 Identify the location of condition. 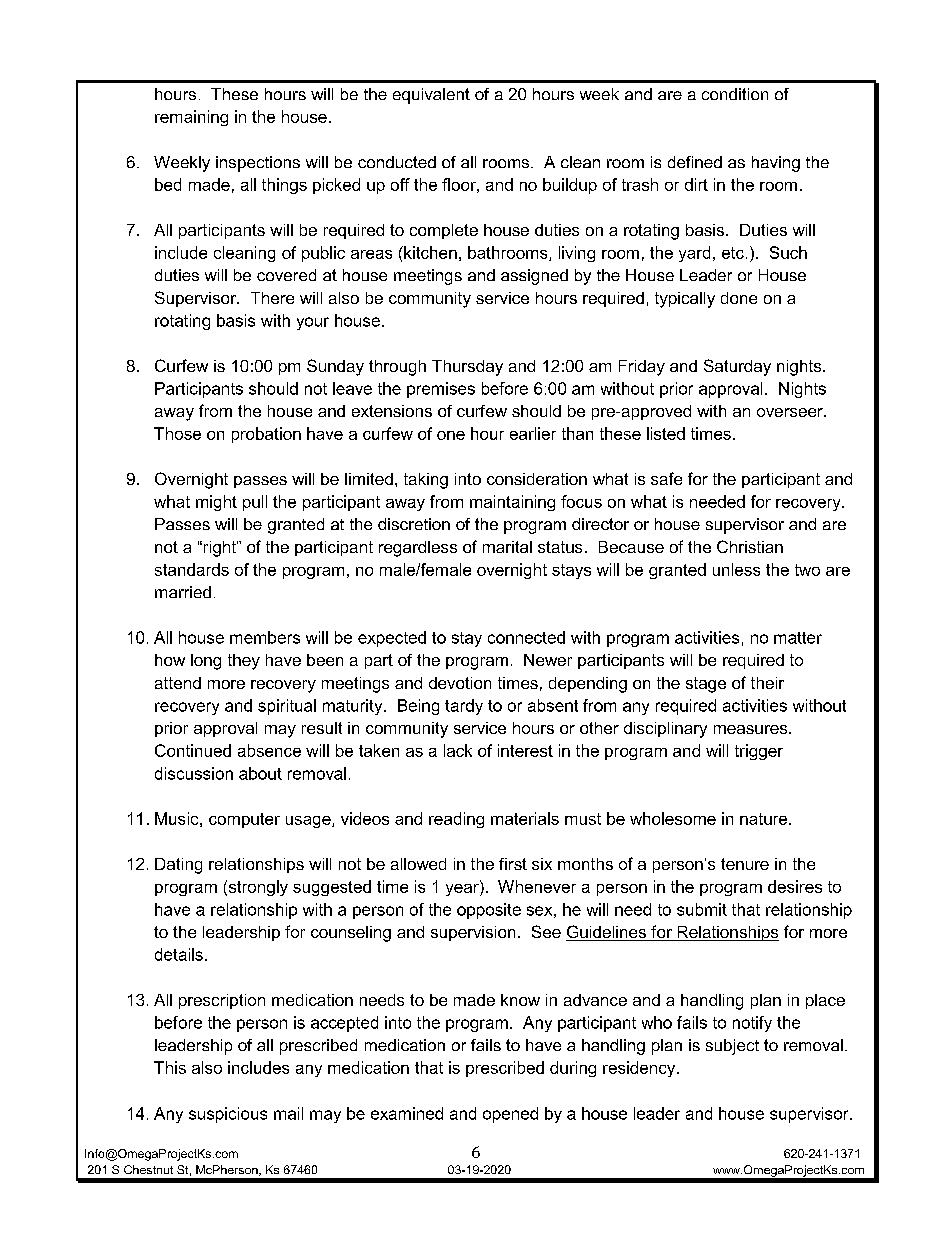
(735, 94).
